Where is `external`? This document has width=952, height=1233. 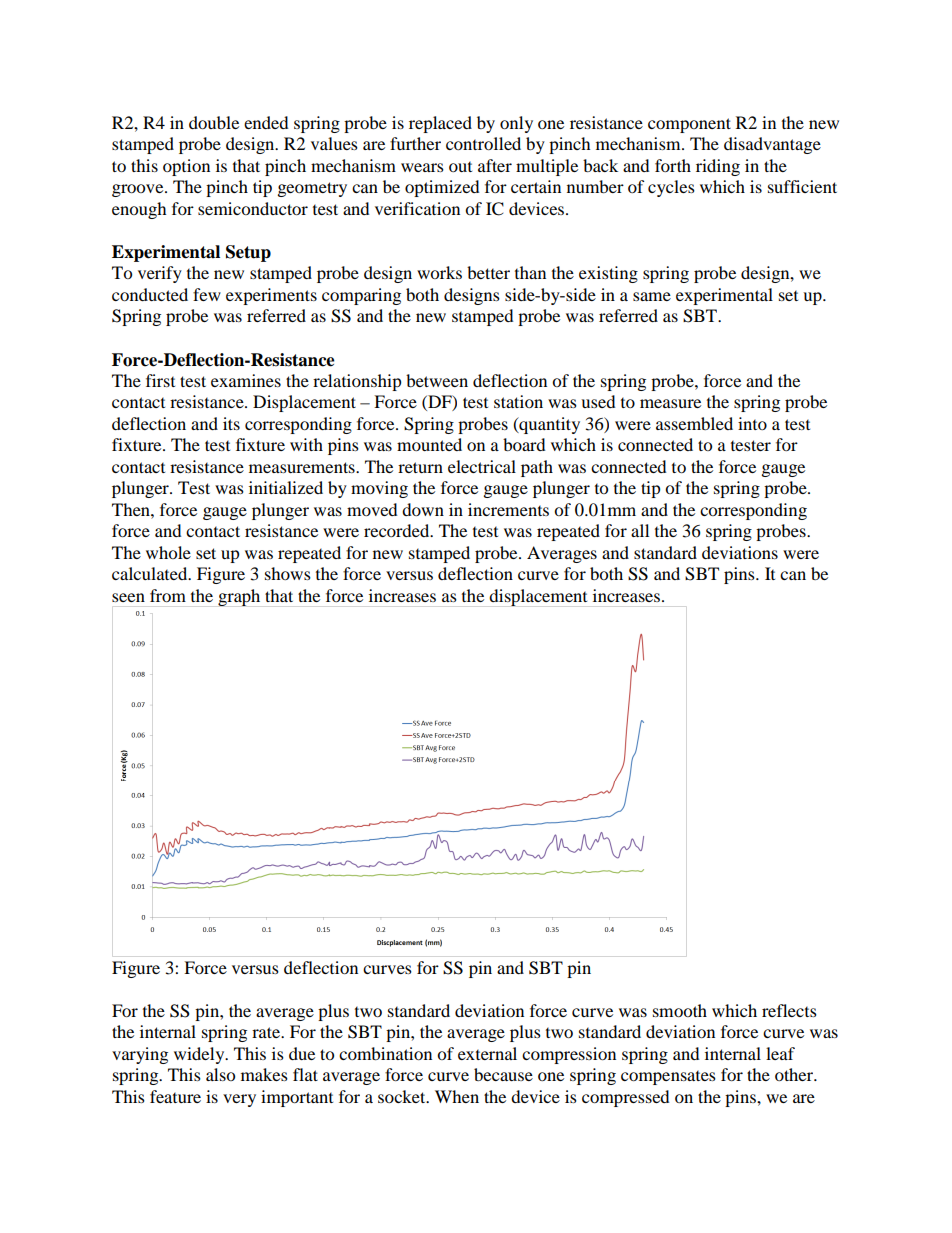
external is located at coordinates (487, 1053).
